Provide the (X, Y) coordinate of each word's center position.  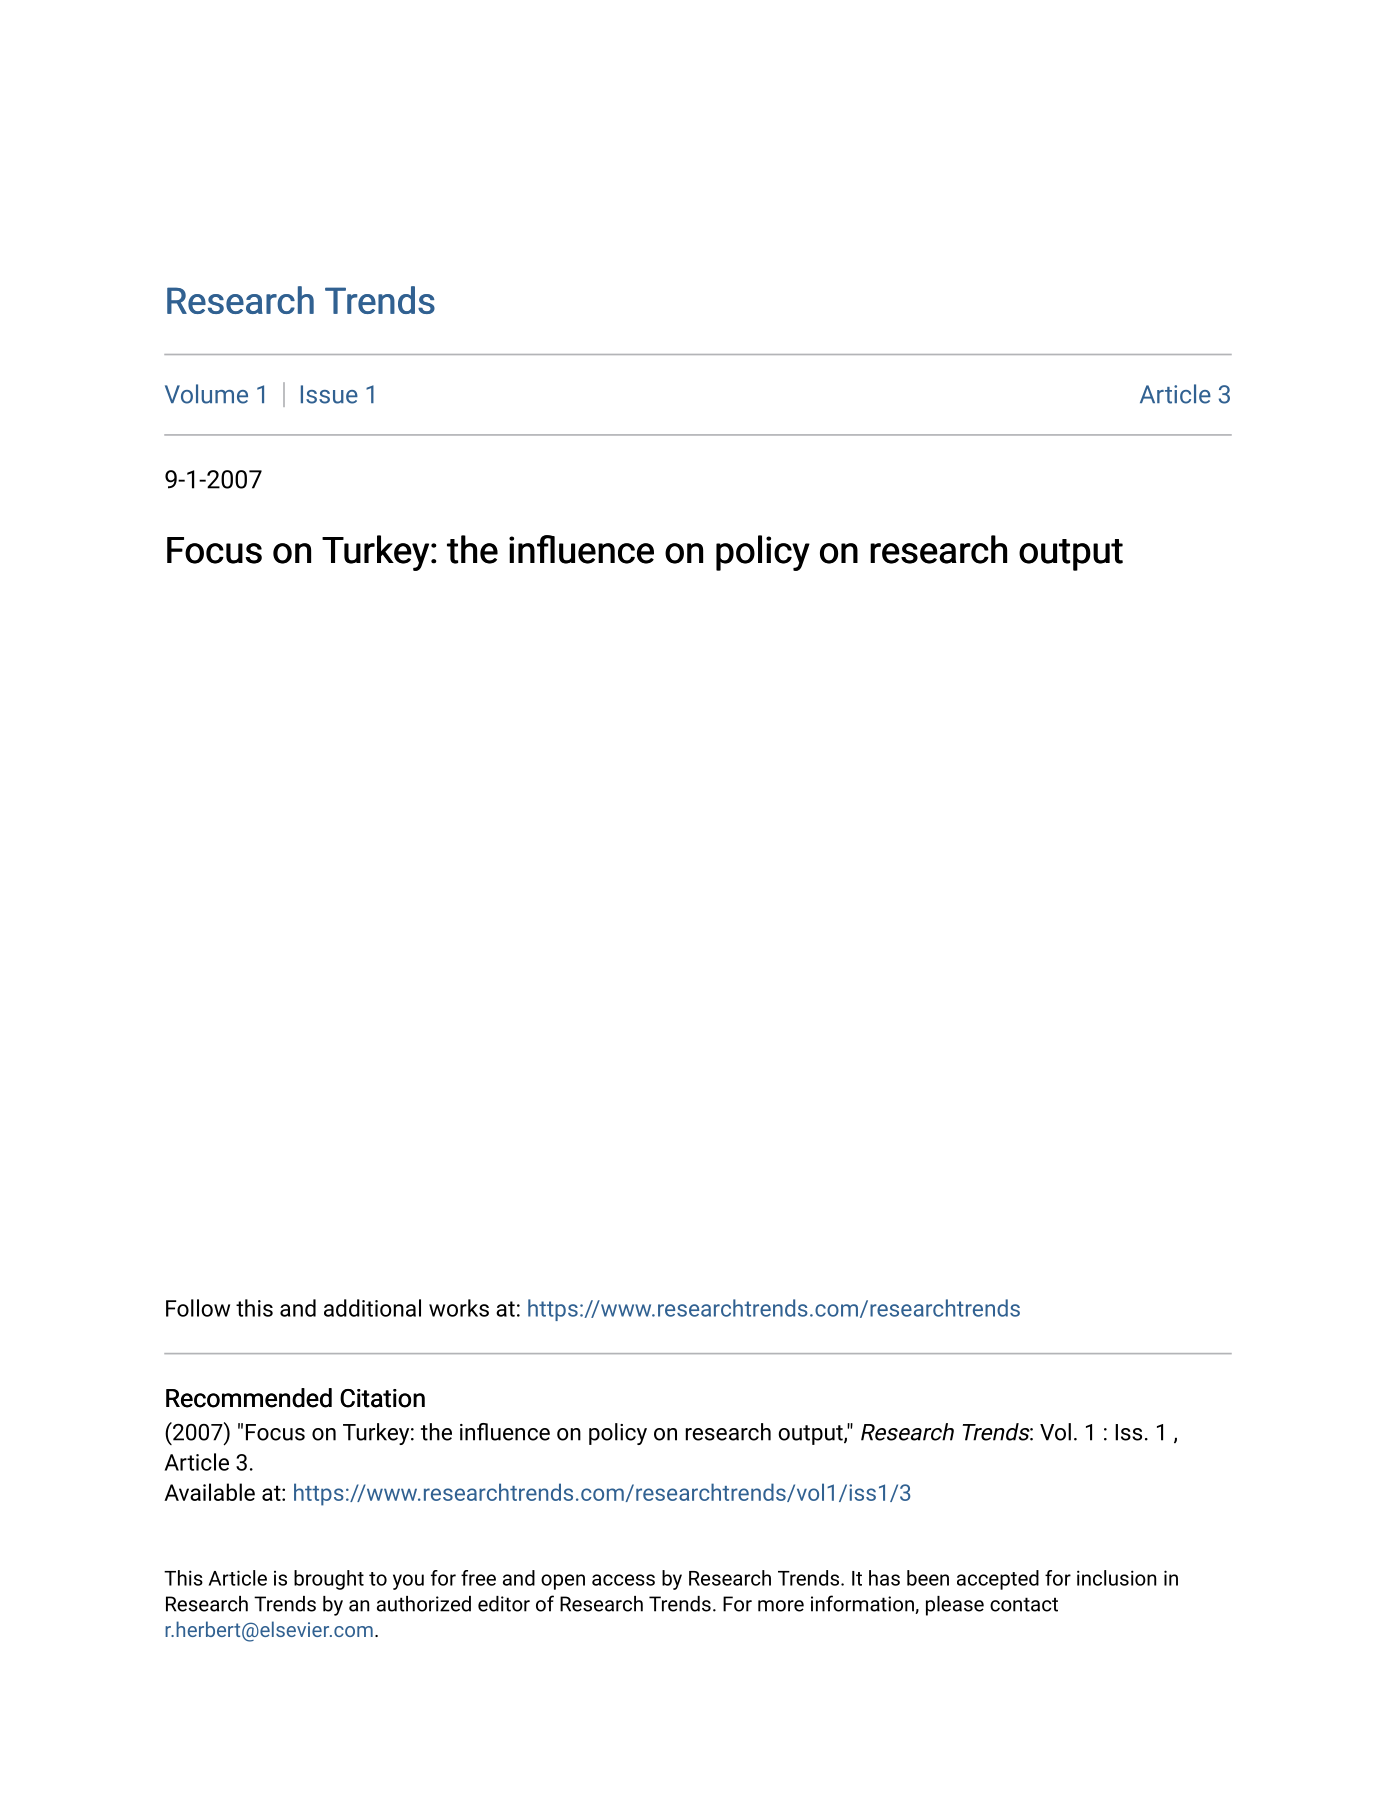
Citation (382, 1398)
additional (372, 1308)
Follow (198, 1308)
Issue (329, 394)
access (623, 1580)
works (459, 1308)
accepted (998, 1580)
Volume (206, 394)
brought (329, 1580)
